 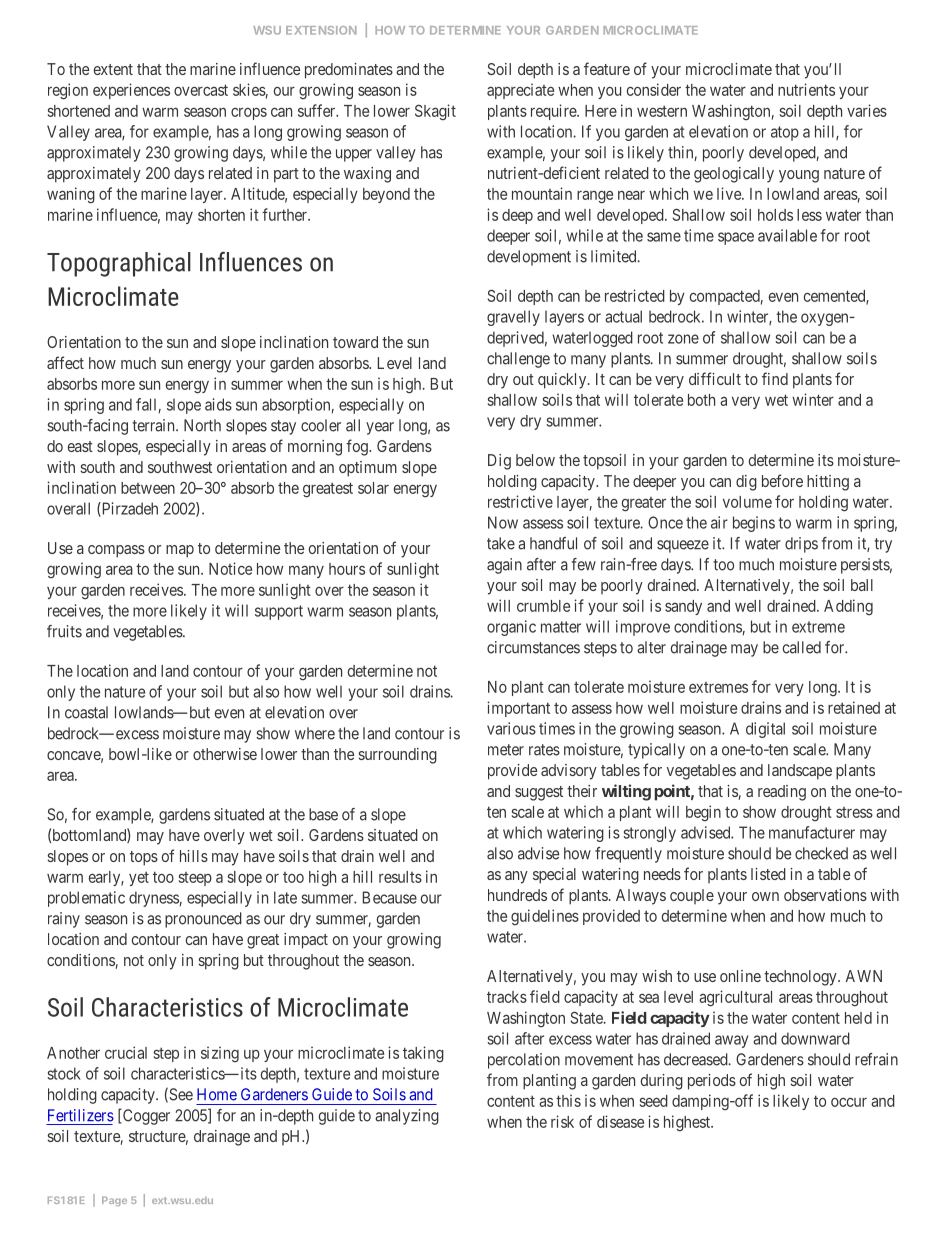 What do you see at coordinates (225, 754) in the document?
I see `otherwise` at bounding box center [225, 754].
